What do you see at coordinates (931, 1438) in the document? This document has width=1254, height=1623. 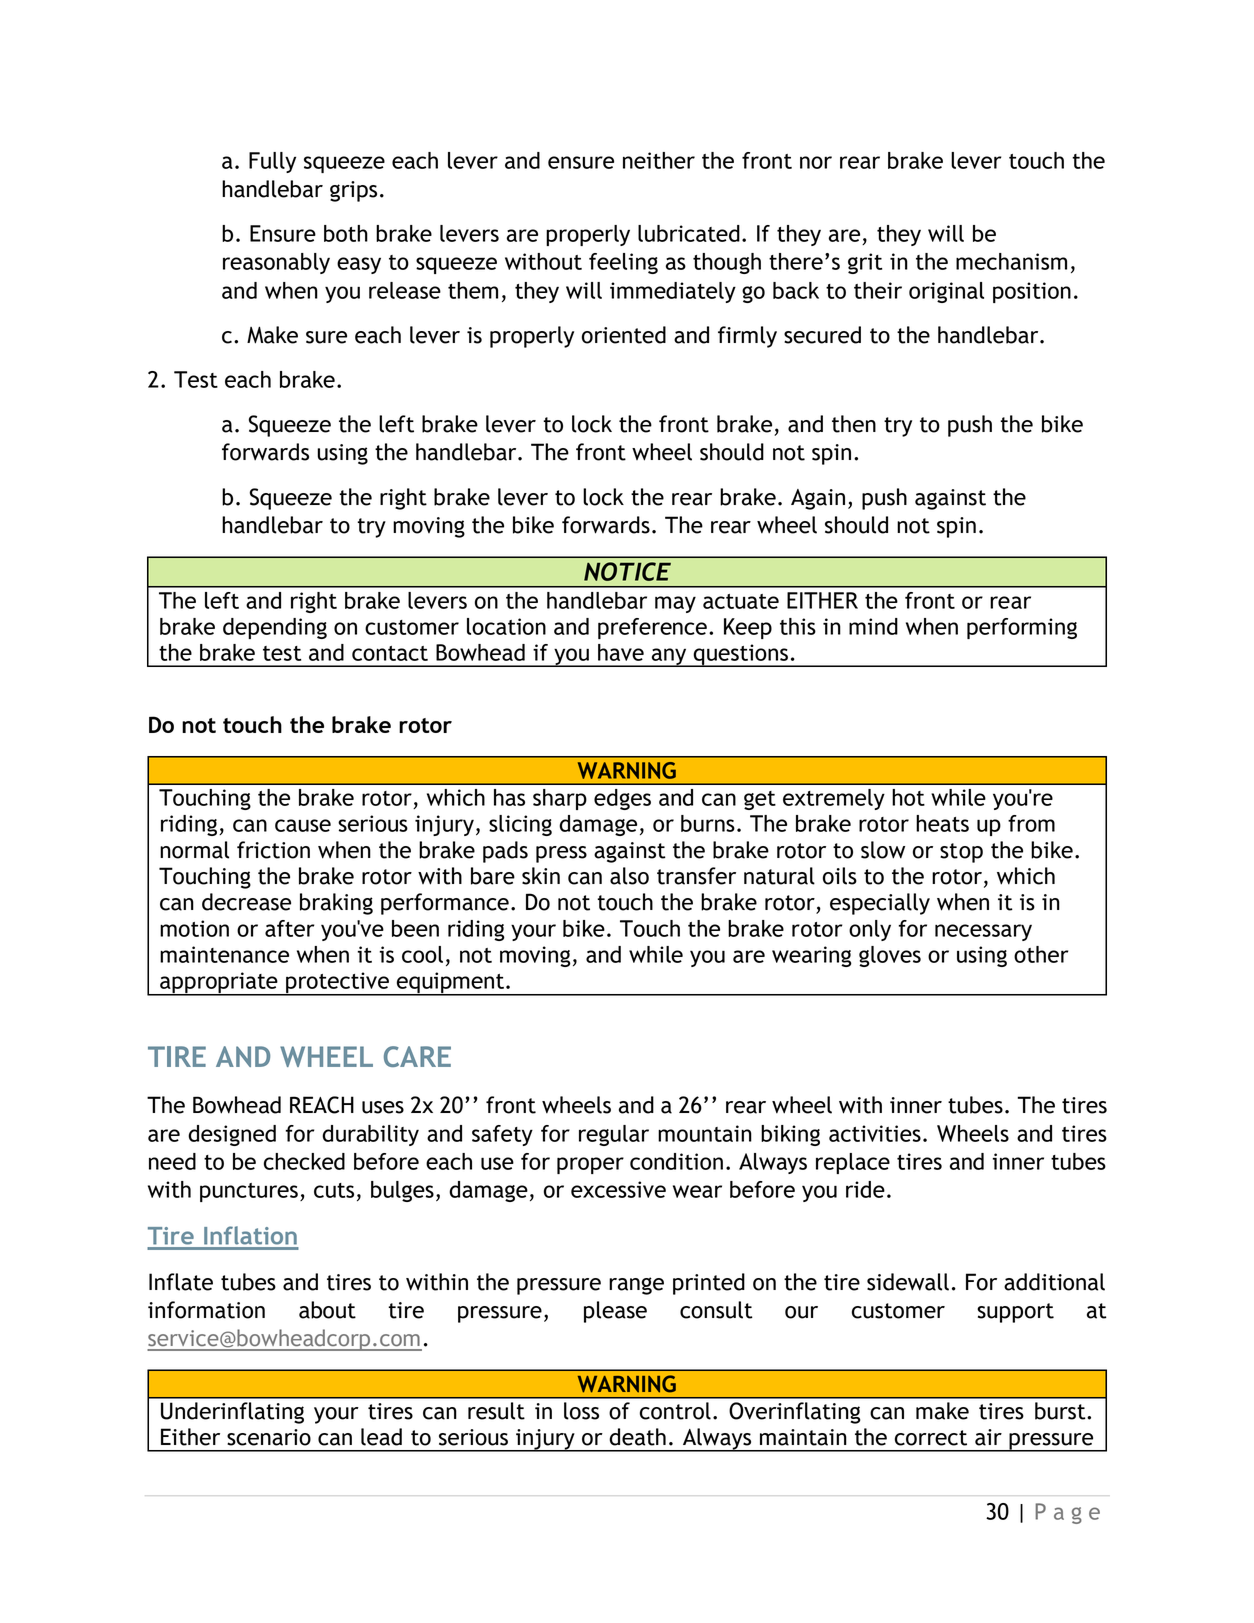 I see `correct` at bounding box center [931, 1438].
